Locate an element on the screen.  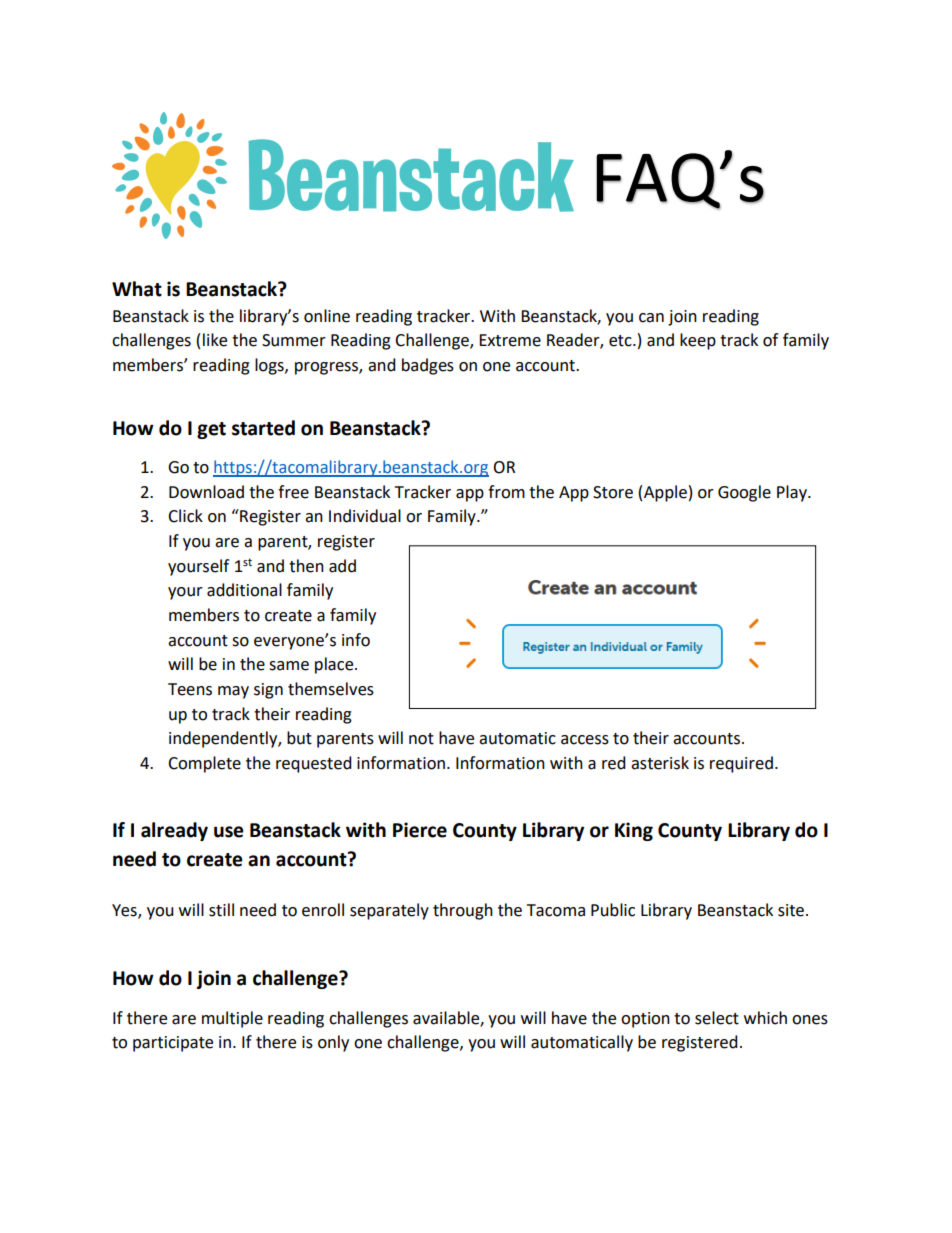
Teens is located at coordinates (190, 689).
